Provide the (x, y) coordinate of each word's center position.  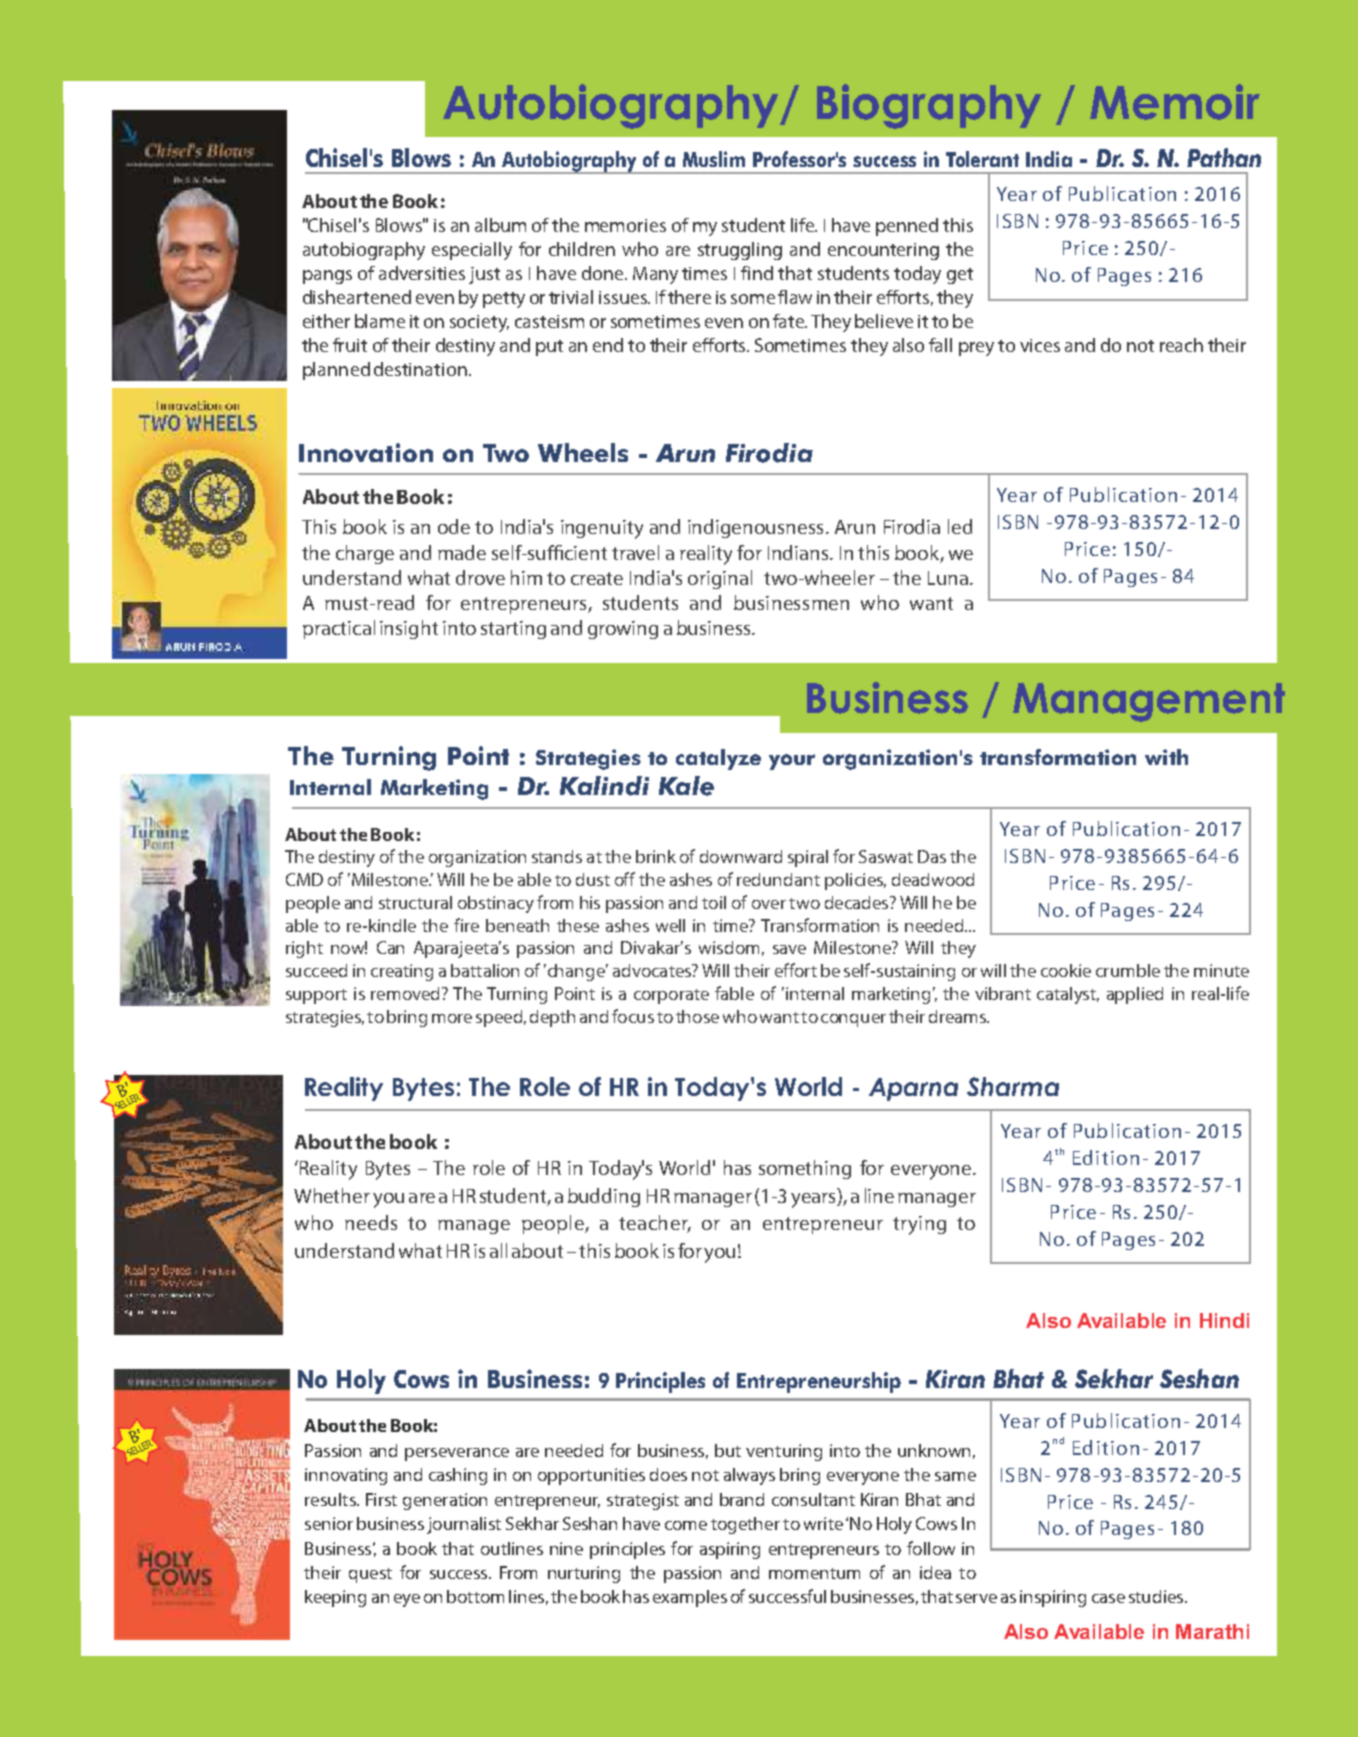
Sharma (1013, 1086)
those (697, 1016)
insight (409, 629)
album (500, 225)
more (452, 1018)
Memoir (1175, 102)
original (720, 579)
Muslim (714, 159)
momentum (814, 1573)
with (1166, 757)
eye (407, 1600)
